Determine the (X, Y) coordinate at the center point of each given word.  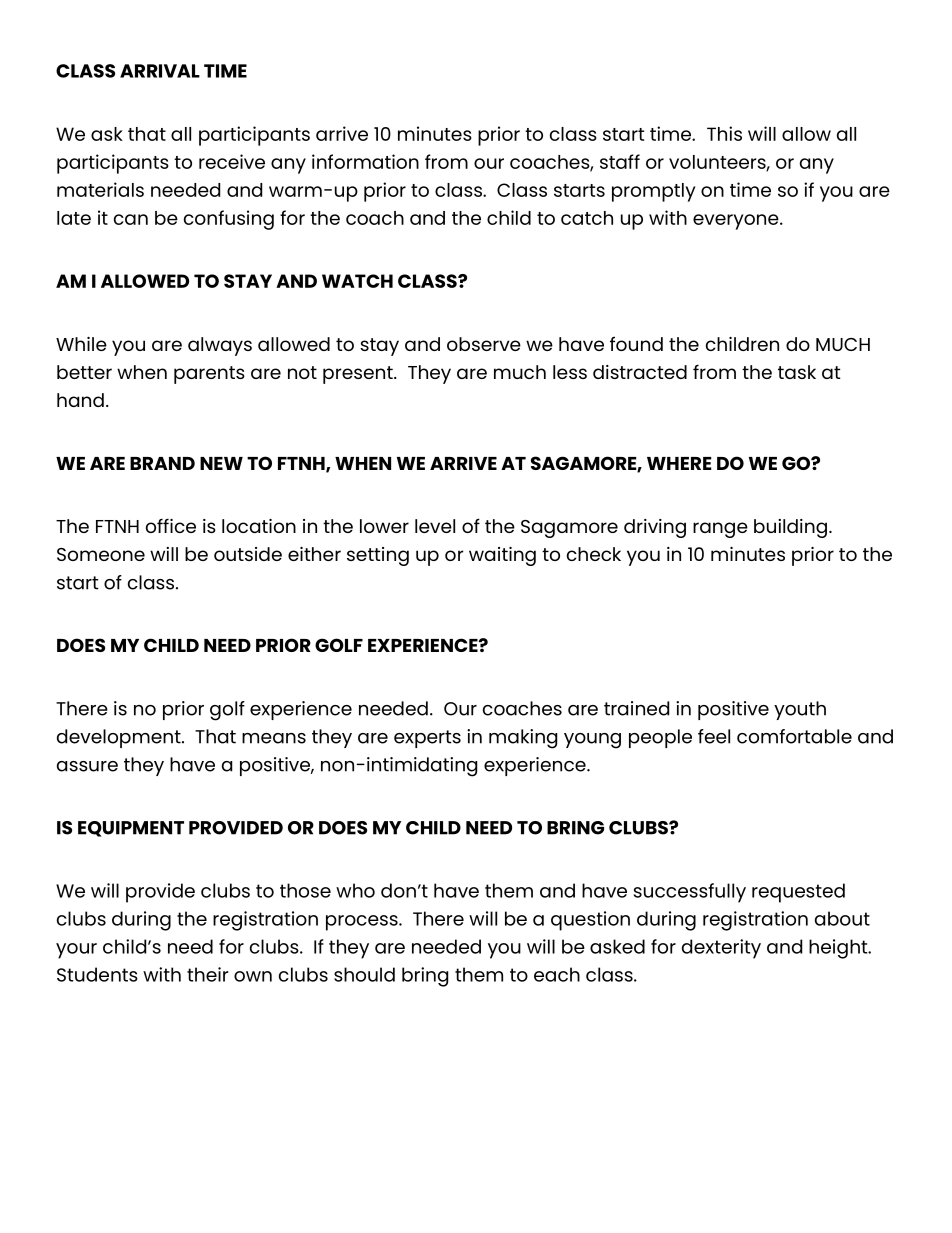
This (724, 133)
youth (800, 710)
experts (427, 739)
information (365, 161)
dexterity (721, 949)
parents (209, 375)
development (120, 738)
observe (484, 344)
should (364, 974)
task (797, 372)
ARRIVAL (160, 71)
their (207, 974)
